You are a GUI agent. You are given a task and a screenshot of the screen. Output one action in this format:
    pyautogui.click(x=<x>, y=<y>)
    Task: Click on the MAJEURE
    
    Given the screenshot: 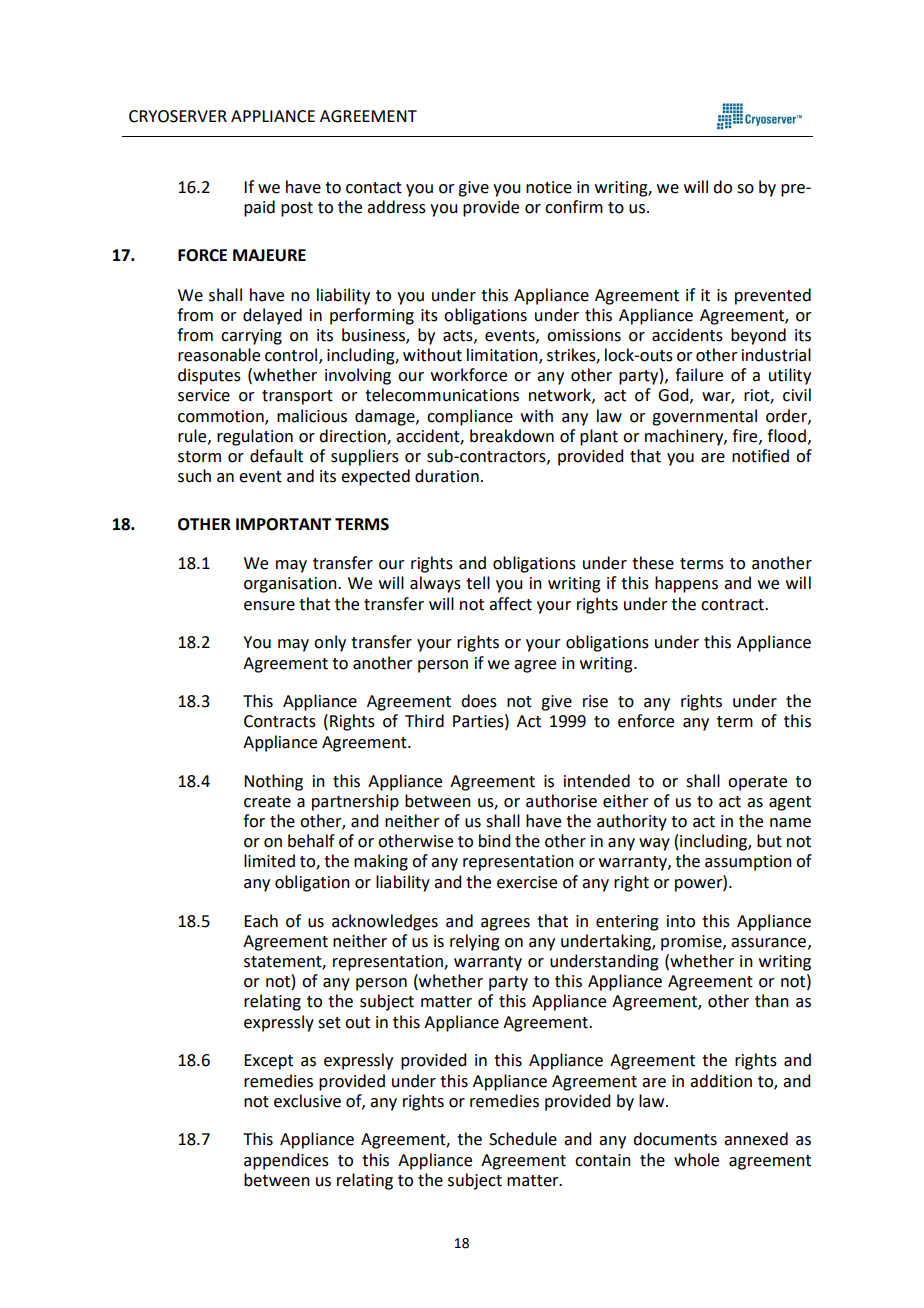 What is the action you would take?
    pyautogui.click(x=269, y=255)
